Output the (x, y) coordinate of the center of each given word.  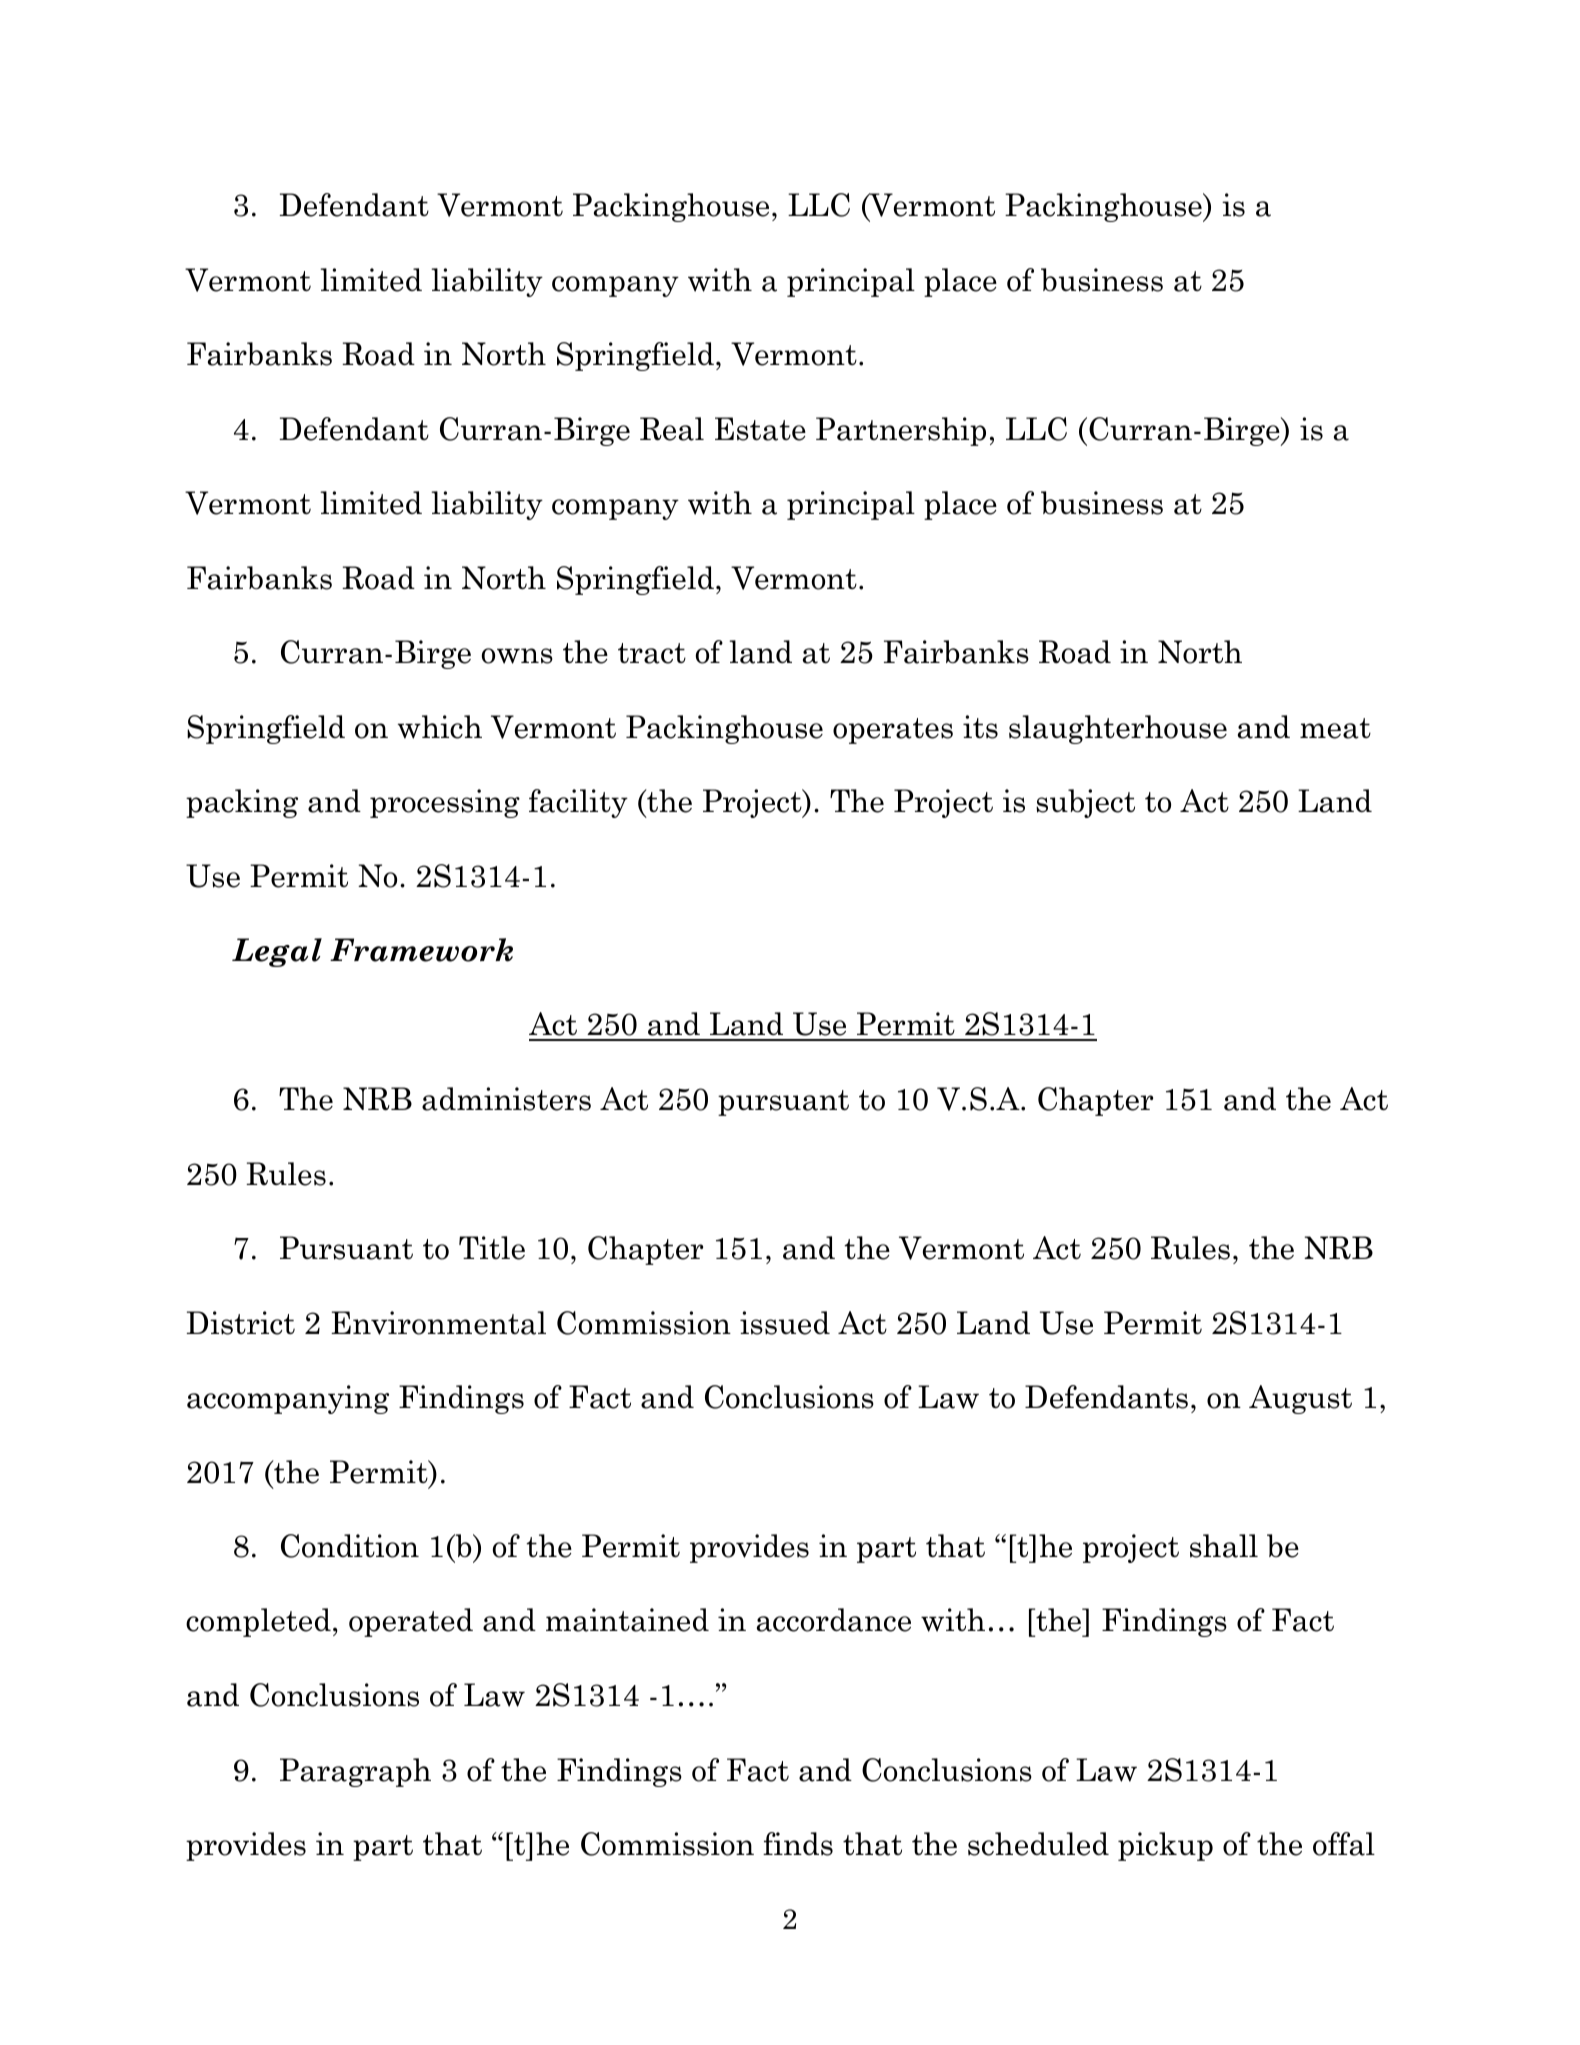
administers (506, 1099)
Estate (760, 429)
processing (445, 803)
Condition (350, 1546)
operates (893, 731)
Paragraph (355, 1772)
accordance (834, 1620)
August (1300, 1399)
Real (672, 429)
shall (1224, 1546)
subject (1085, 803)
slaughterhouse (1118, 729)
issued (785, 1323)
